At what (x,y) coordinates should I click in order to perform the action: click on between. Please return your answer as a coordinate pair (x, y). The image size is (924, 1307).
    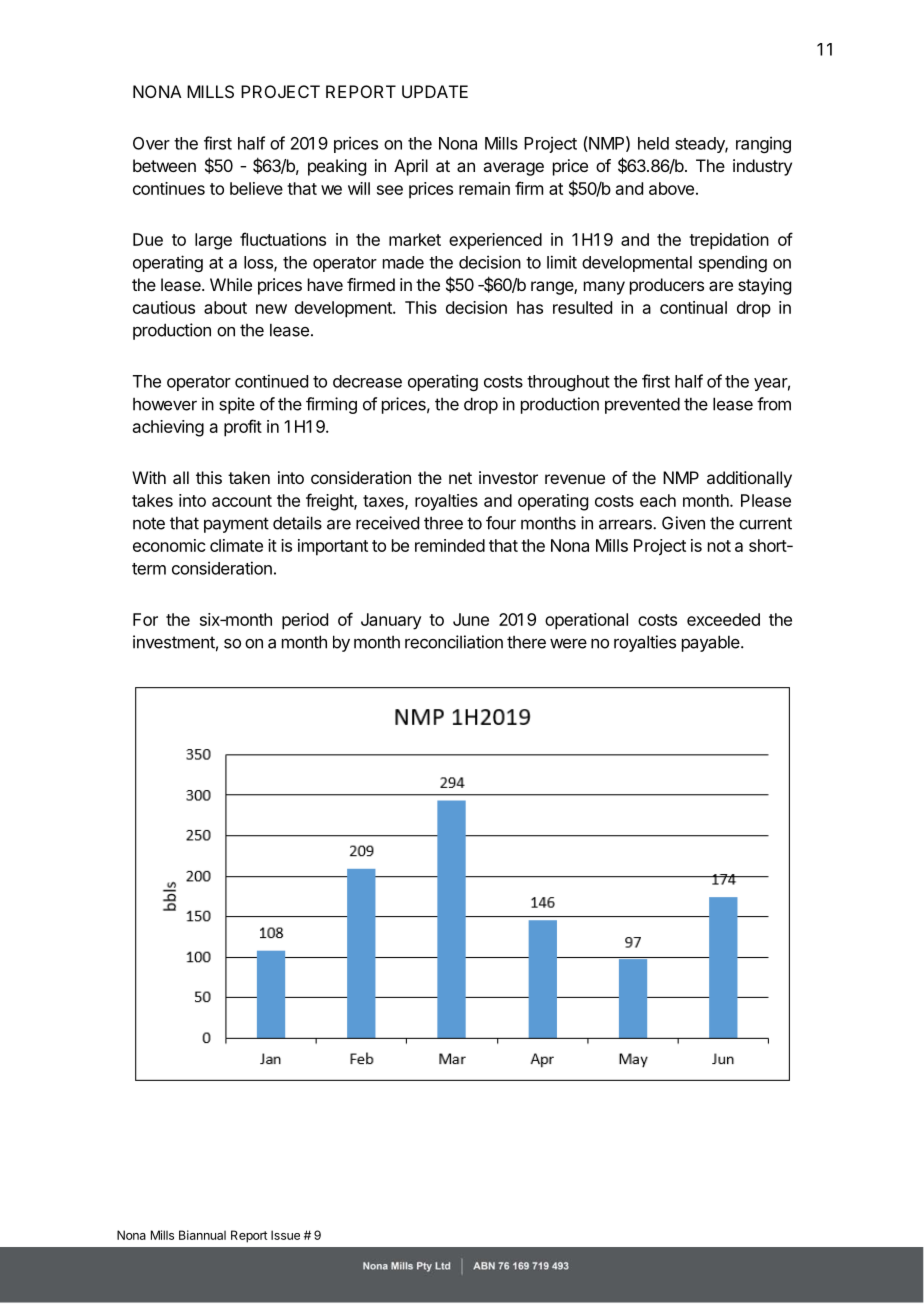
    Looking at the image, I should click on (164, 165).
